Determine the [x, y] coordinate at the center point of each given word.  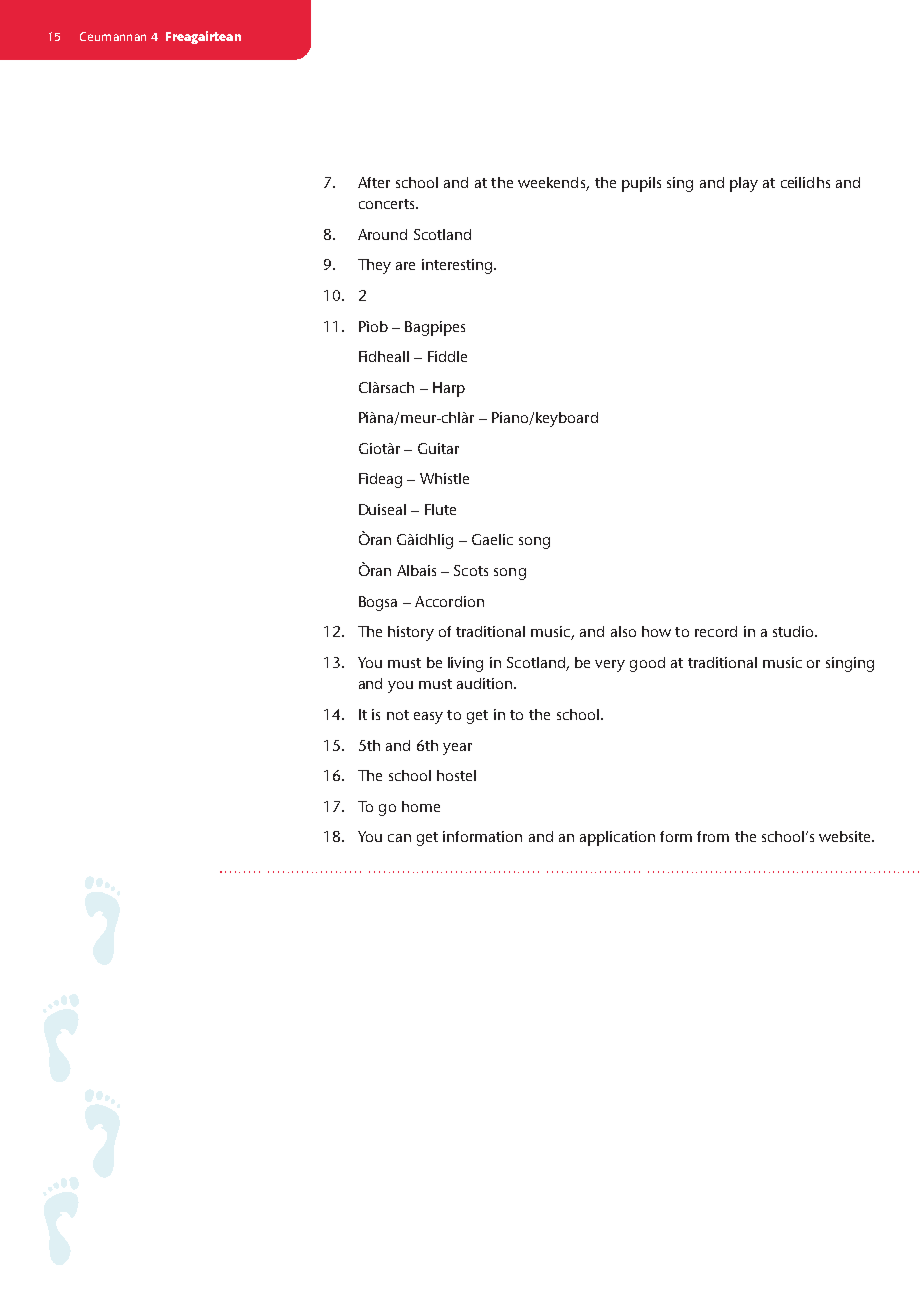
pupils [641, 184]
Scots [471, 570]
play [744, 184]
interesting [458, 266]
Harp [449, 389]
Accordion [449, 601]
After [374, 182]
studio [794, 631]
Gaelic [492, 539]
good [647, 664]
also [623, 631]
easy [428, 718]
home [421, 806]
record [716, 631]
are [405, 266]
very [610, 666]
